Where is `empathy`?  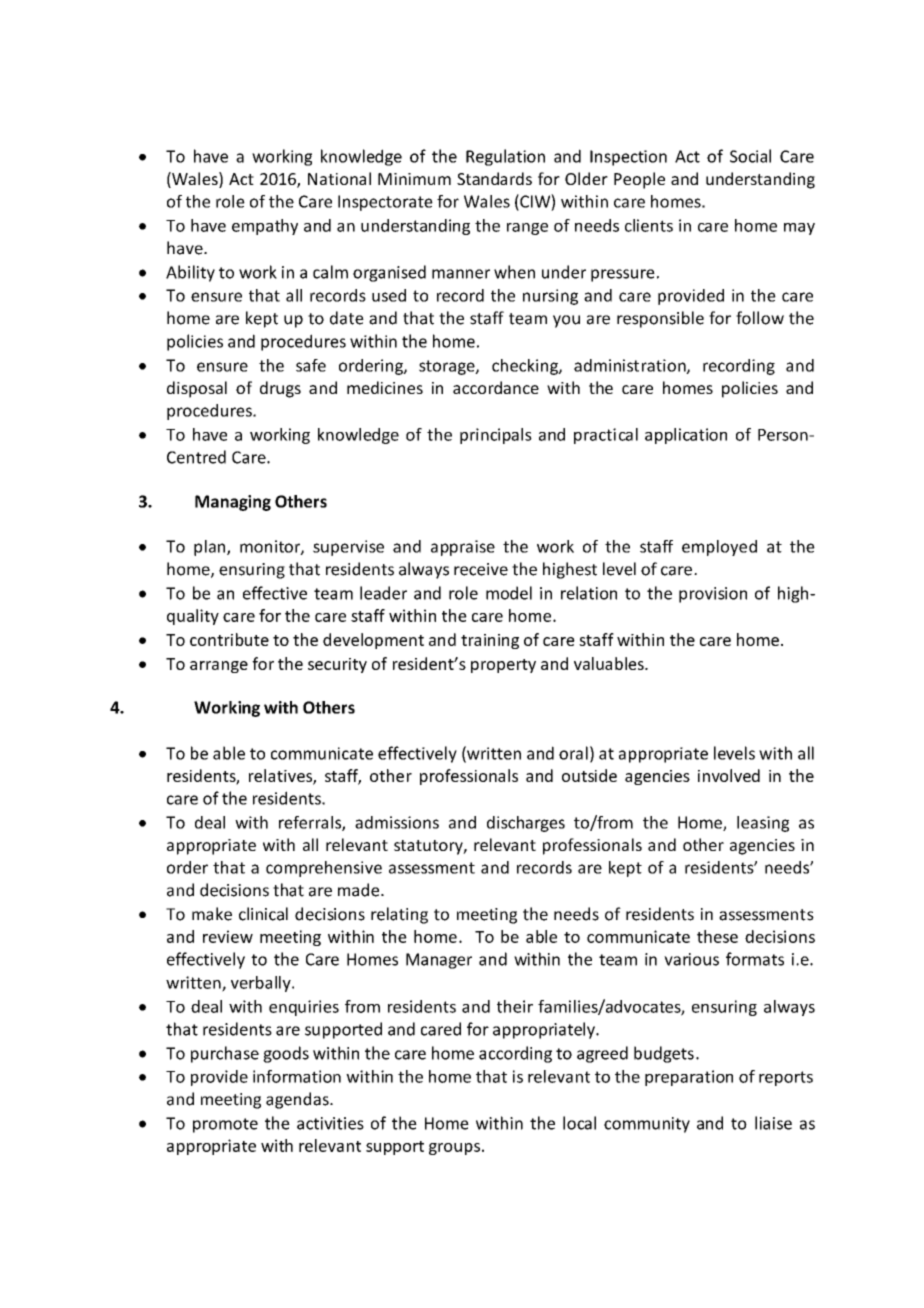
empathy is located at coordinates (265, 227).
